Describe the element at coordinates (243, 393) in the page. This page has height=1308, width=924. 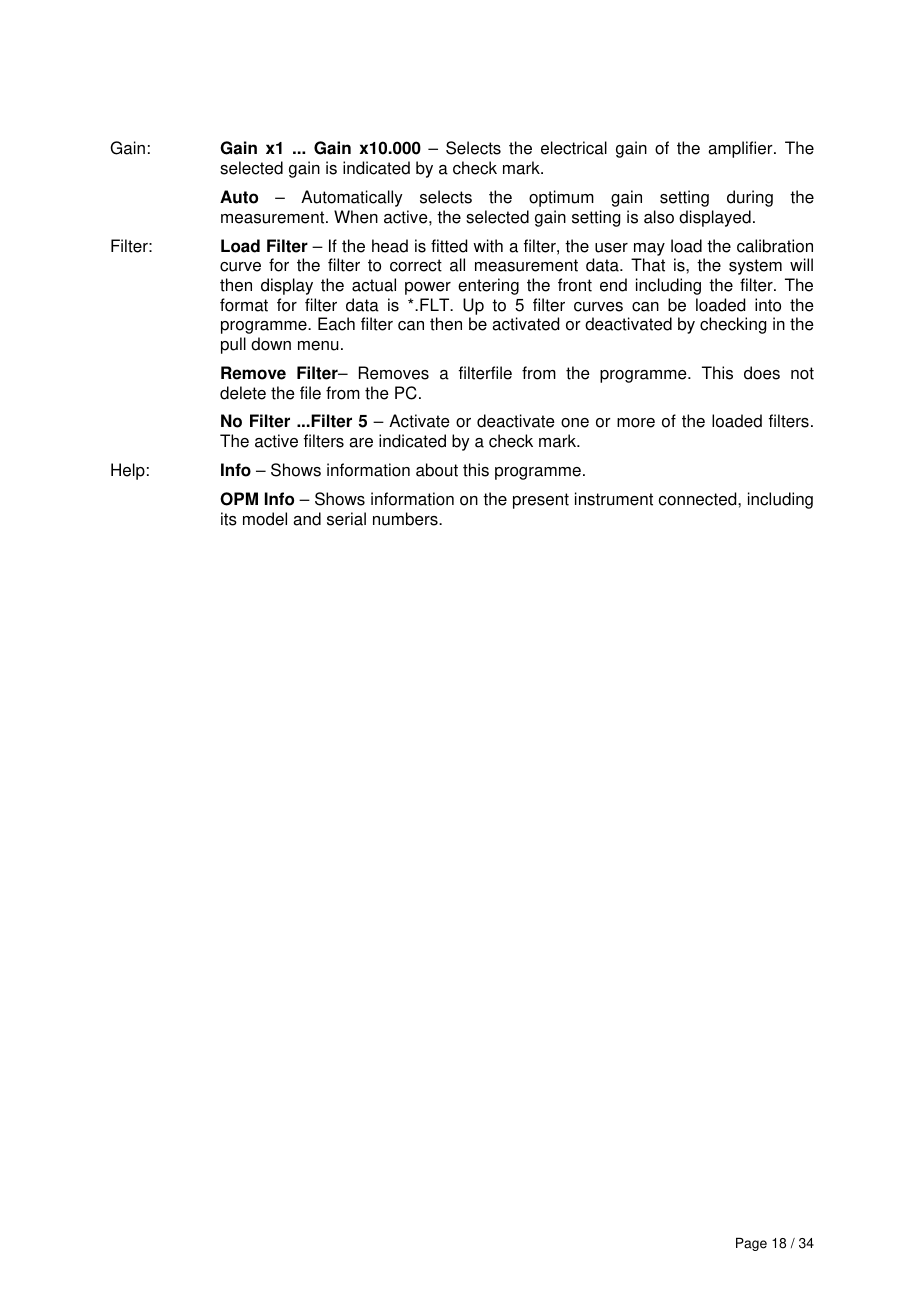
I see `delete` at that location.
